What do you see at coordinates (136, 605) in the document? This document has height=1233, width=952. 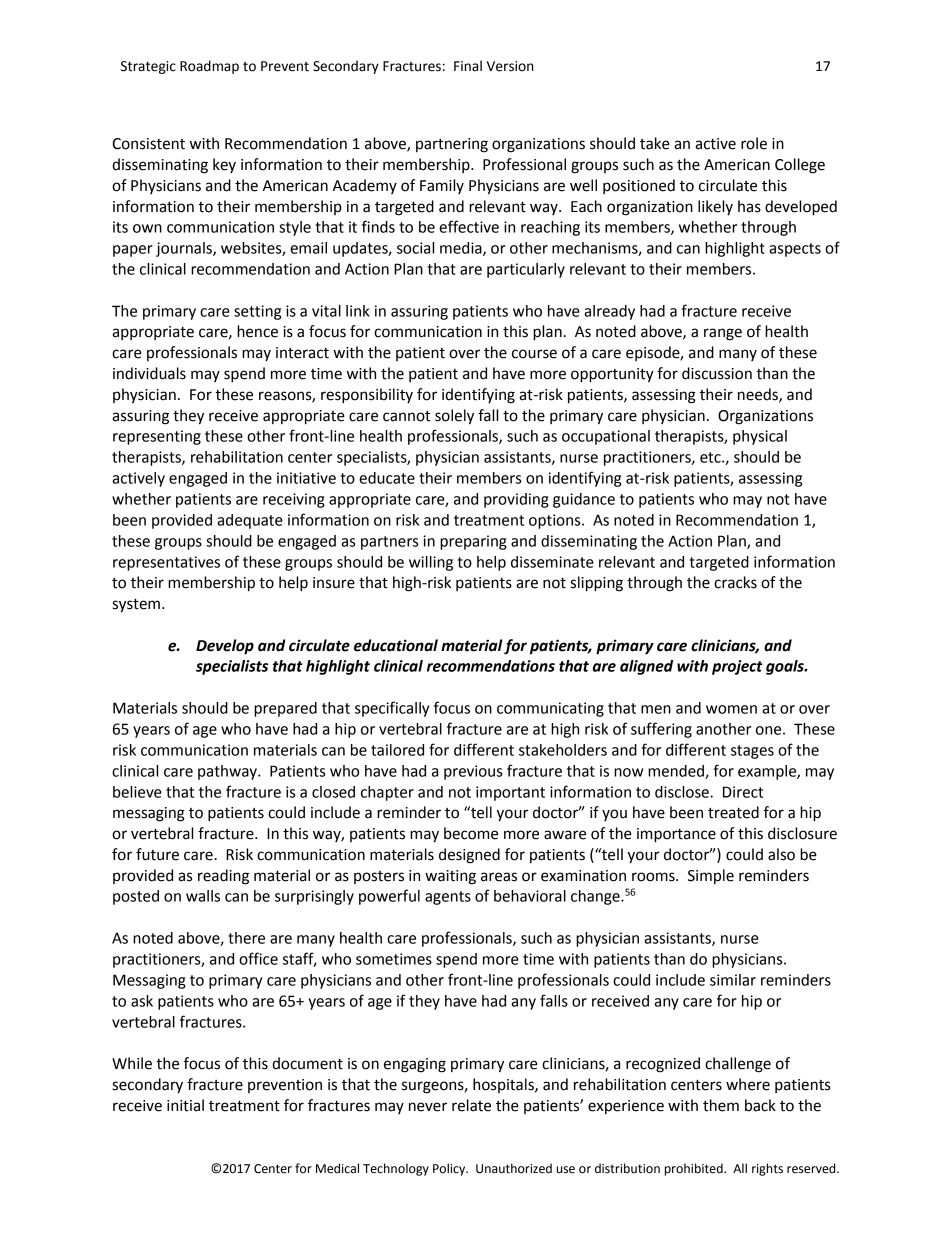 I see `system` at bounding box center [136, 605].
